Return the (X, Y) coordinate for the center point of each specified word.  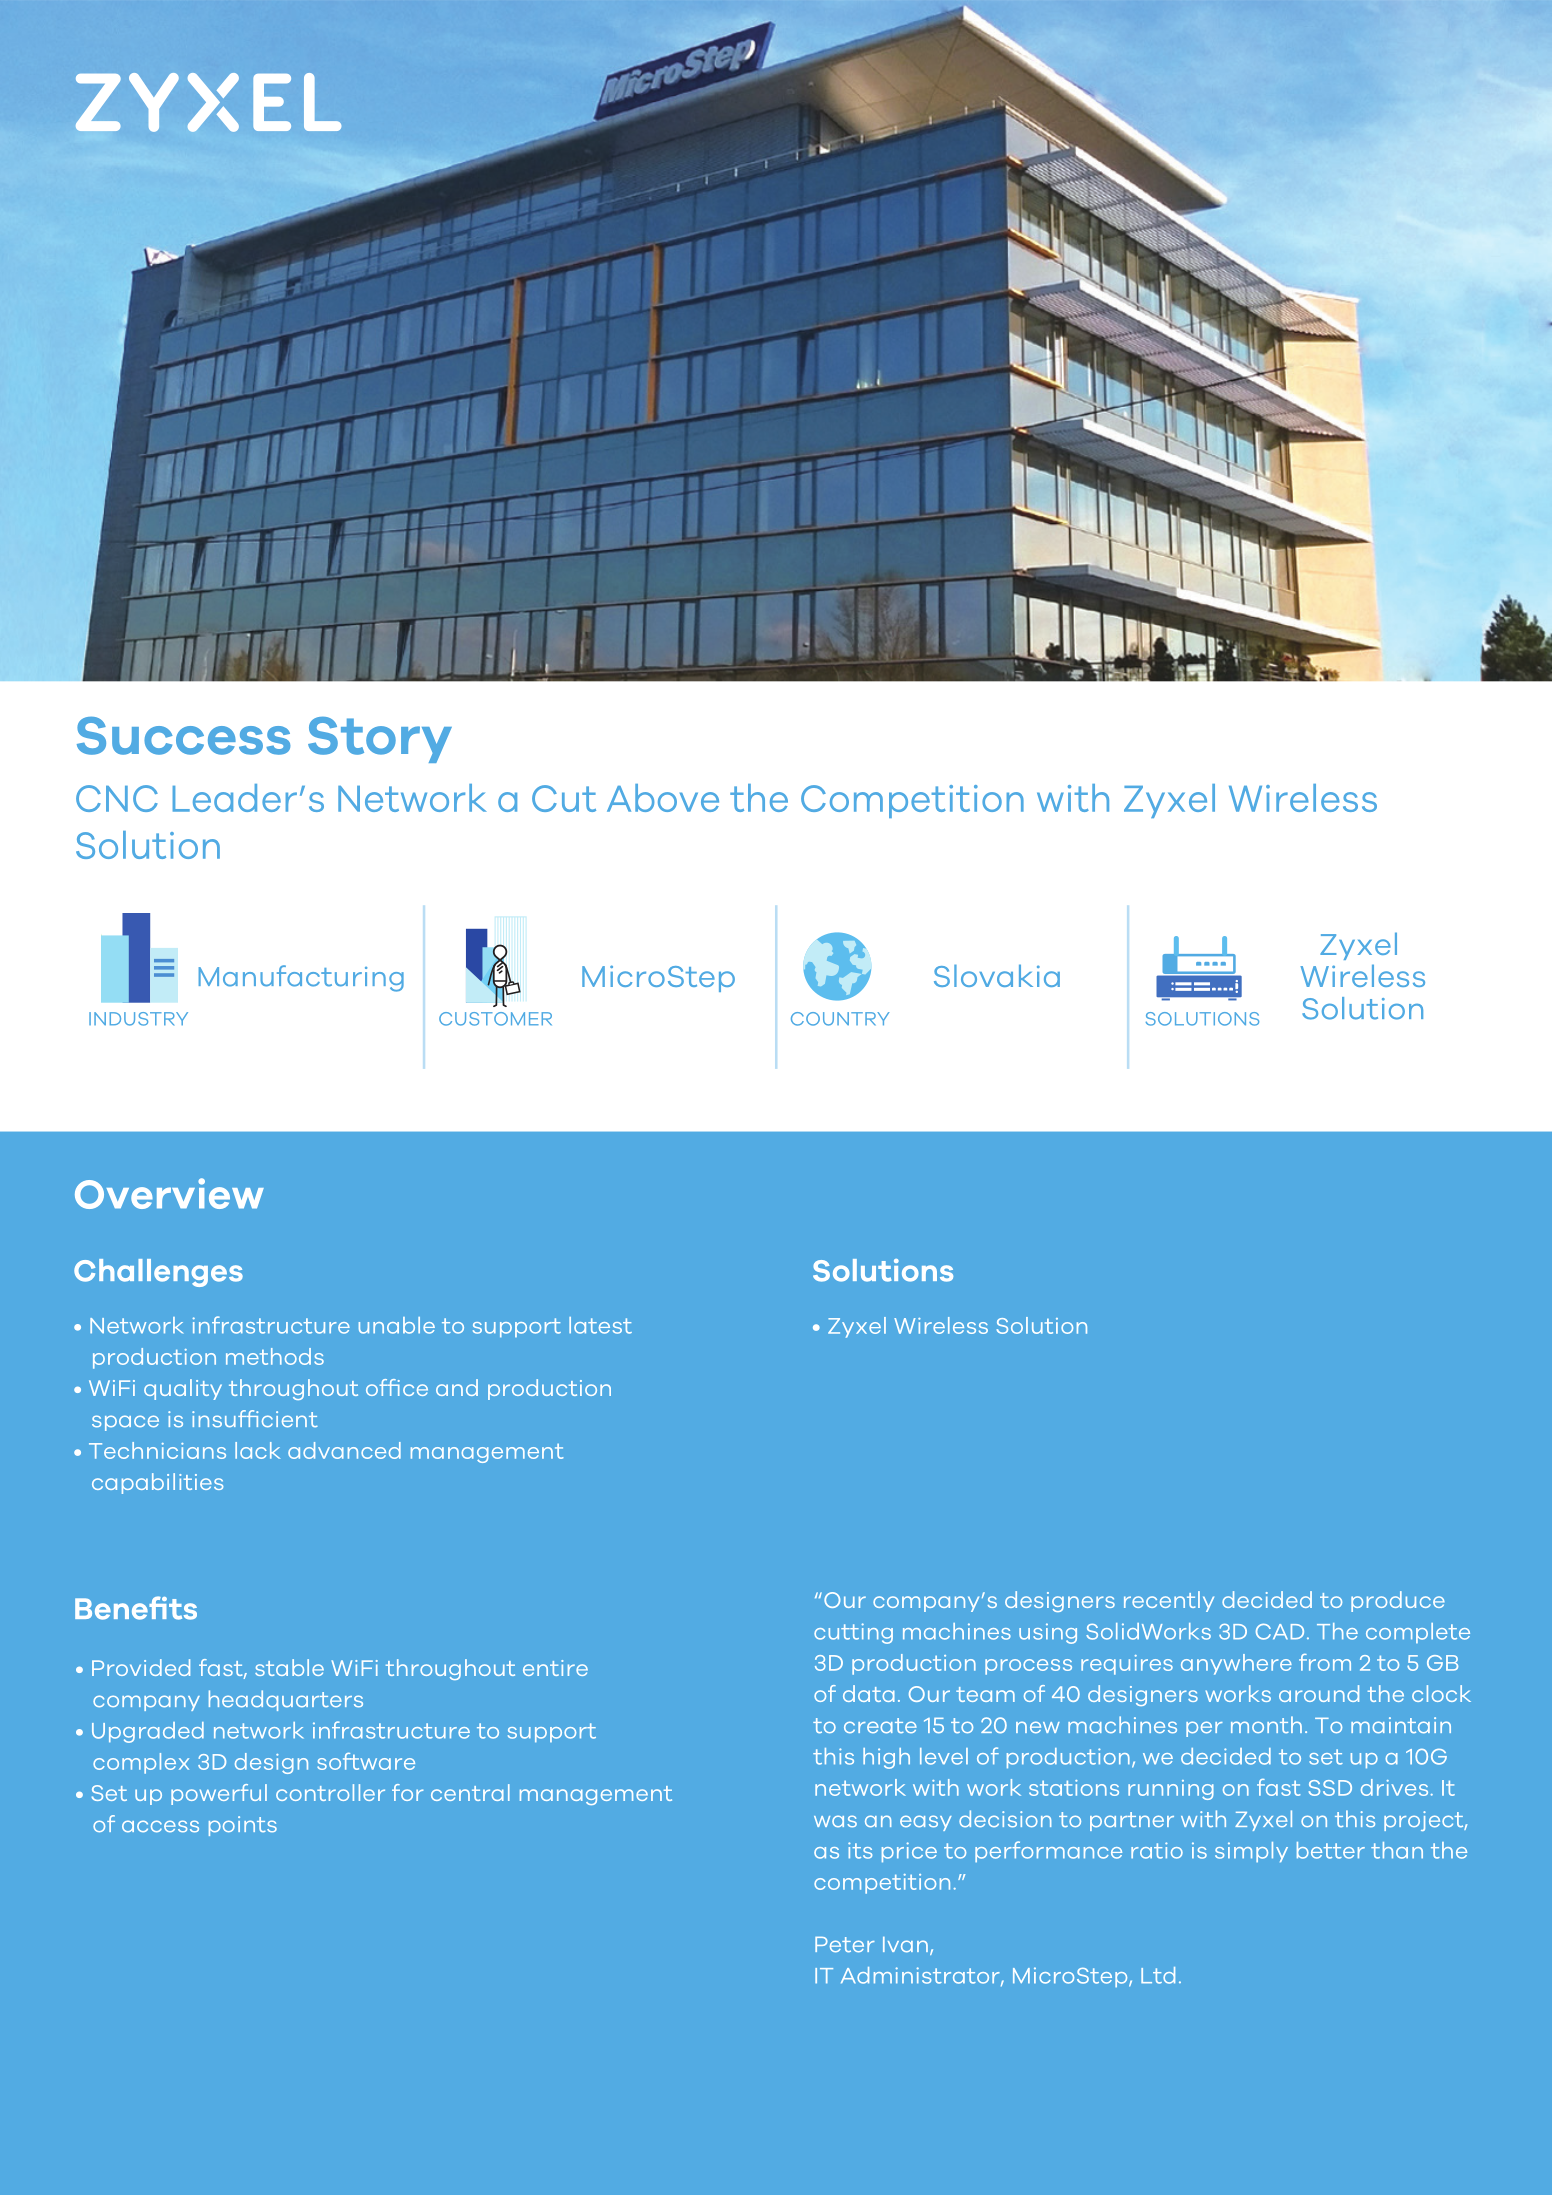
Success (183, 736)
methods (275, 1356)
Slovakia (997, 975)
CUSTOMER (495, 1019)
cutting (853, 1633)
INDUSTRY (138, 1019)
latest (600, 1325)
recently (1169, 1601)
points (243, 1826)
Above (663, 798)
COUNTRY (840, 1019)
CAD (1280, 1632)
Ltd (1158, 1975)
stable (289, 1667)
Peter (845, 1945)
